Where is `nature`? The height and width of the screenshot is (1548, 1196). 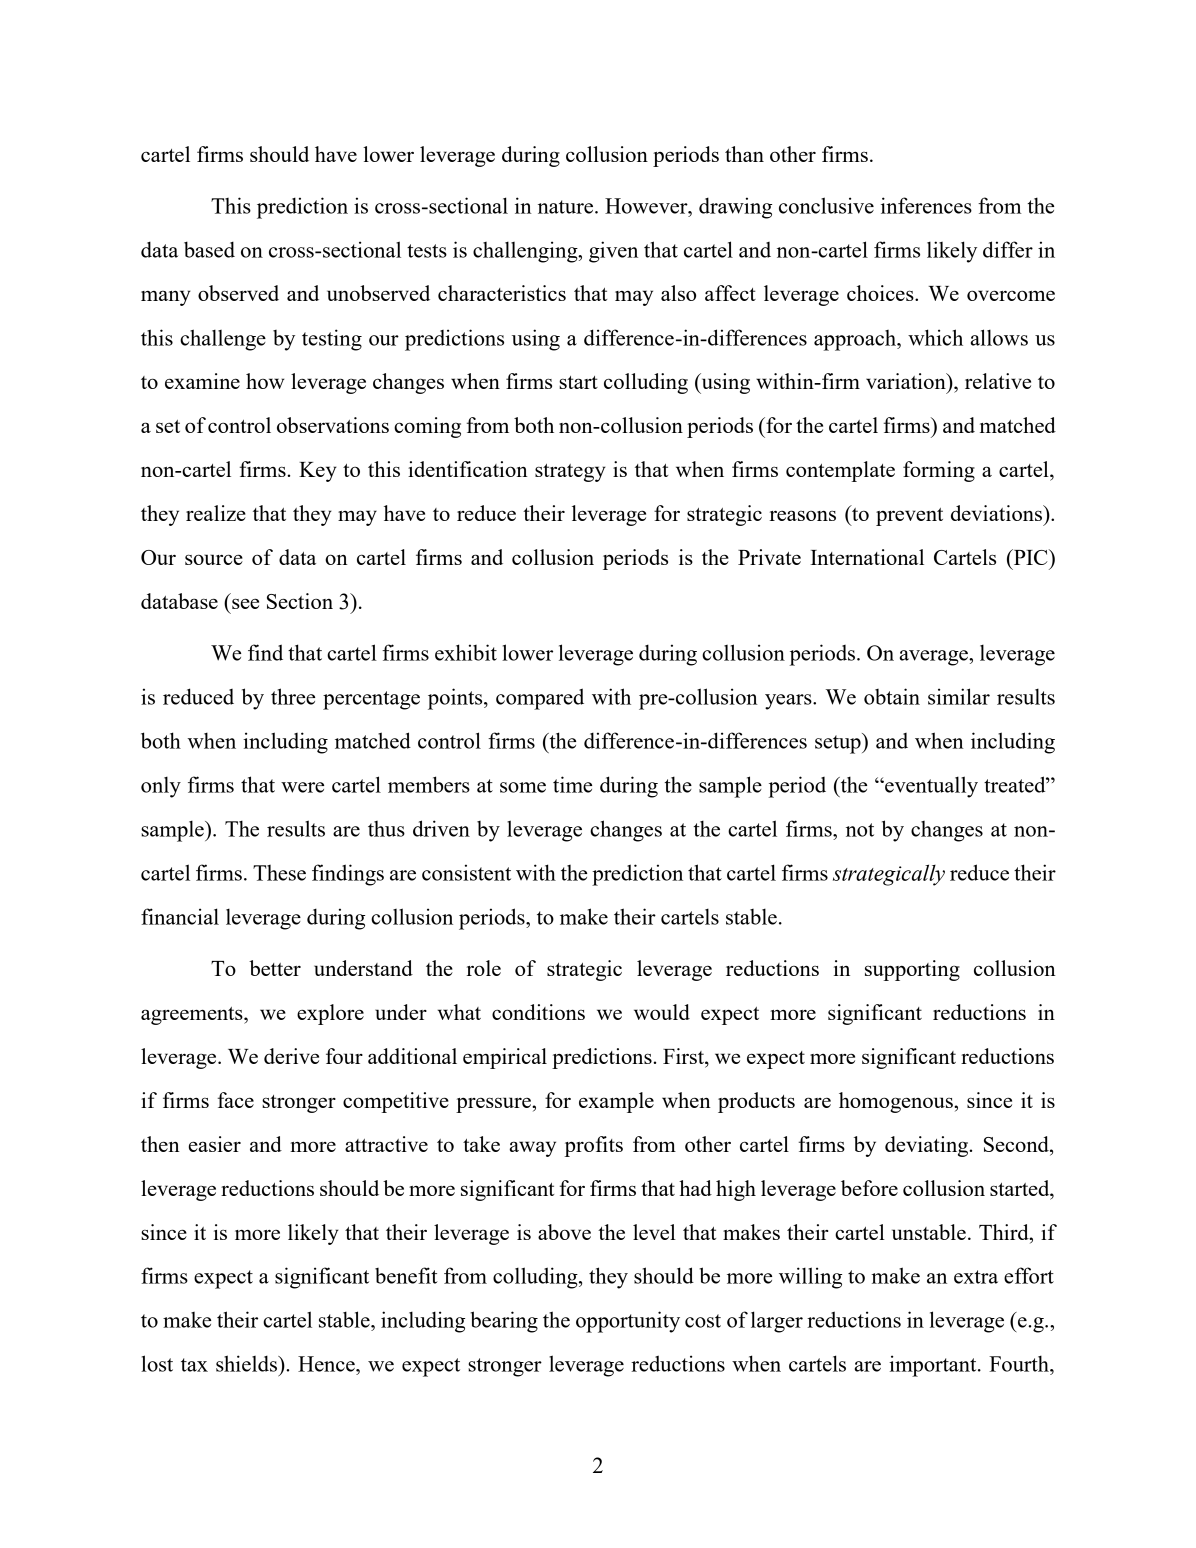
nature is located at coordinates (567, 207).
